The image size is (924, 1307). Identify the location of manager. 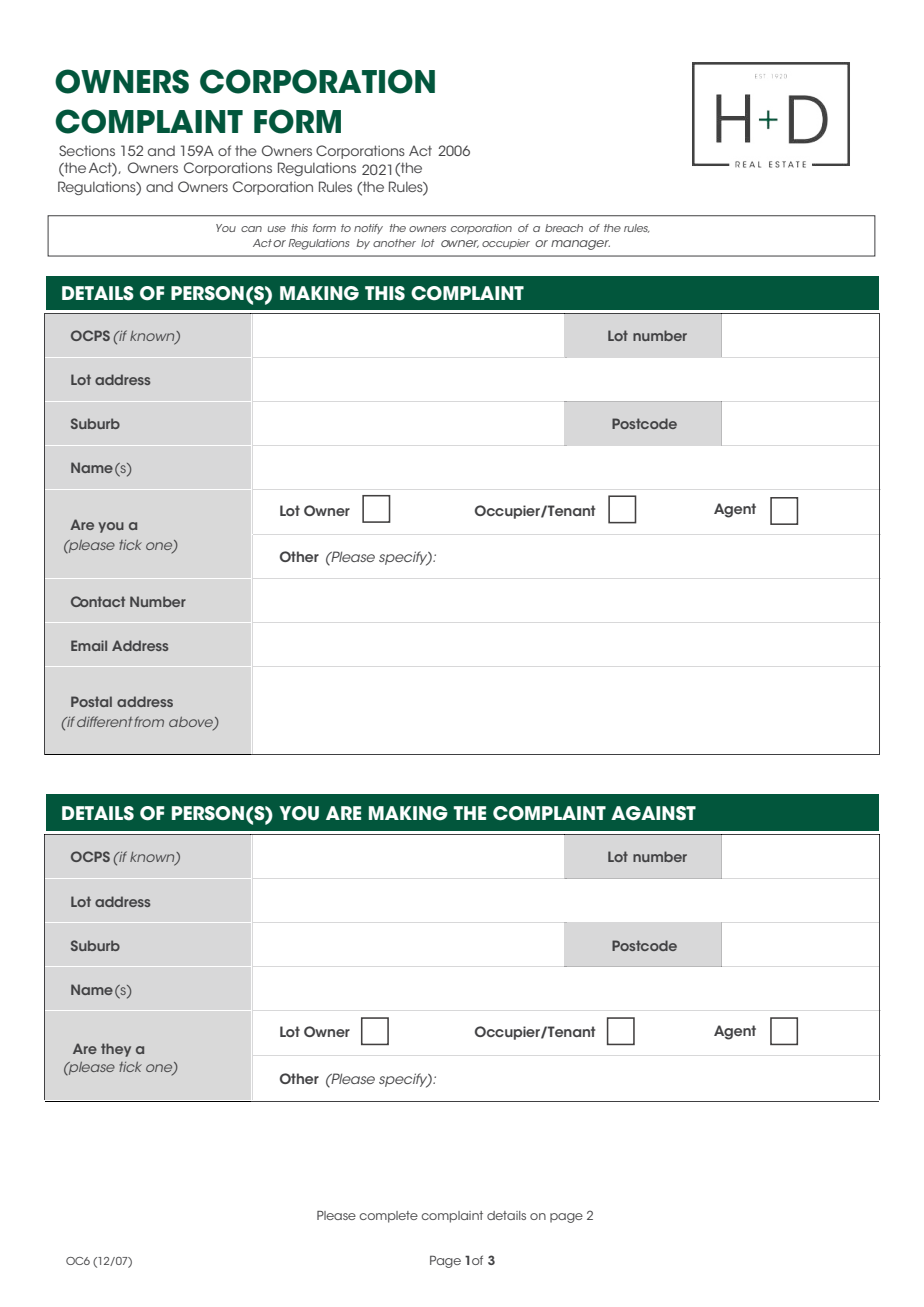
(580, 245).
